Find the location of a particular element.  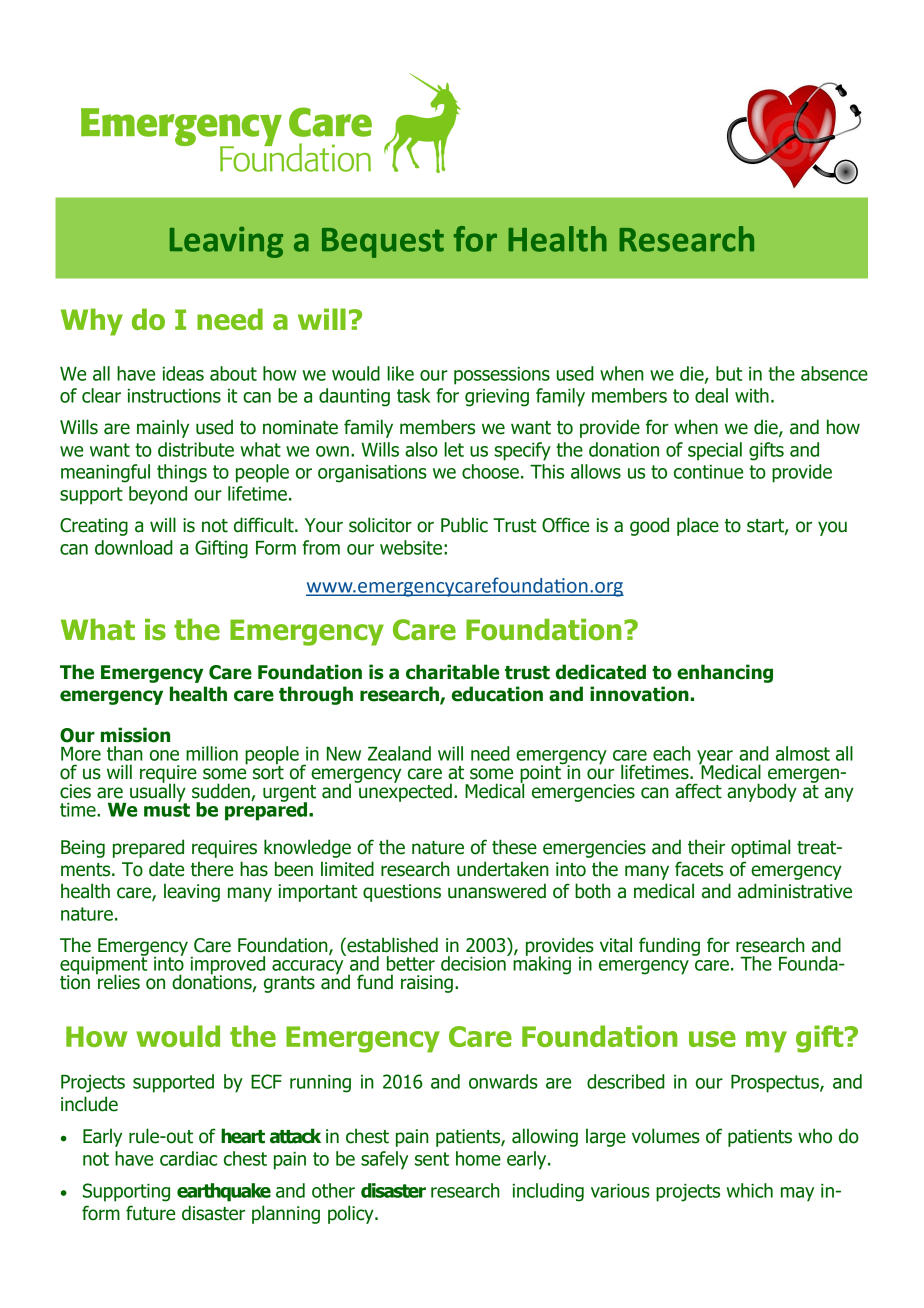

Bequest is located at coordinates (383, 243).
